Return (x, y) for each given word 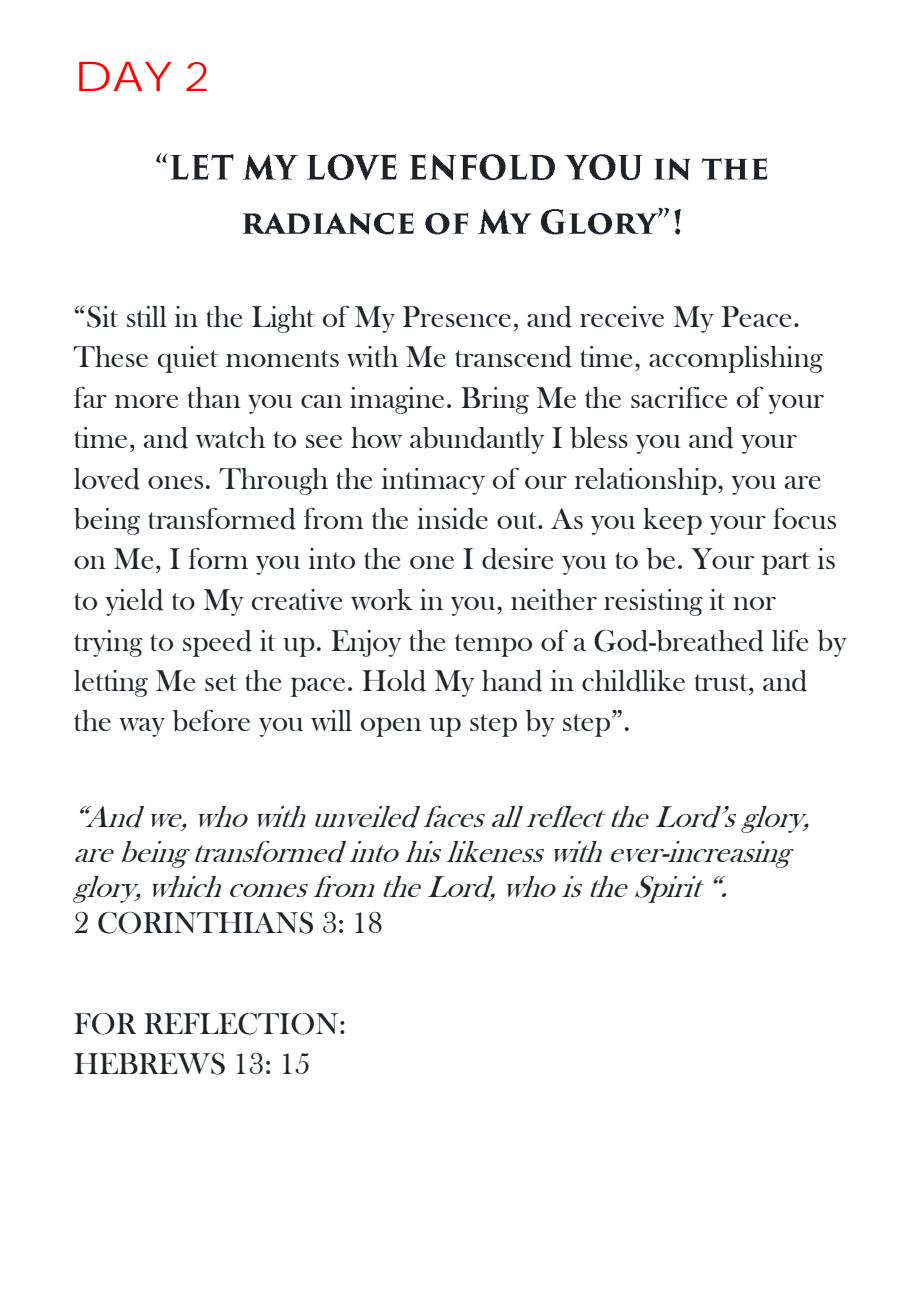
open (391, 727)
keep (672, 521)
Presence (457, 316)
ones (175, 482)
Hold (394, 681)
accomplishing (736, 359)
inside (452, 519)
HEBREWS (149, 1064)
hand (512, 681)
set (221, 682)
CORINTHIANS (205, 923)
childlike (633, 681)
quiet (188, 359)
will (331, 720)
